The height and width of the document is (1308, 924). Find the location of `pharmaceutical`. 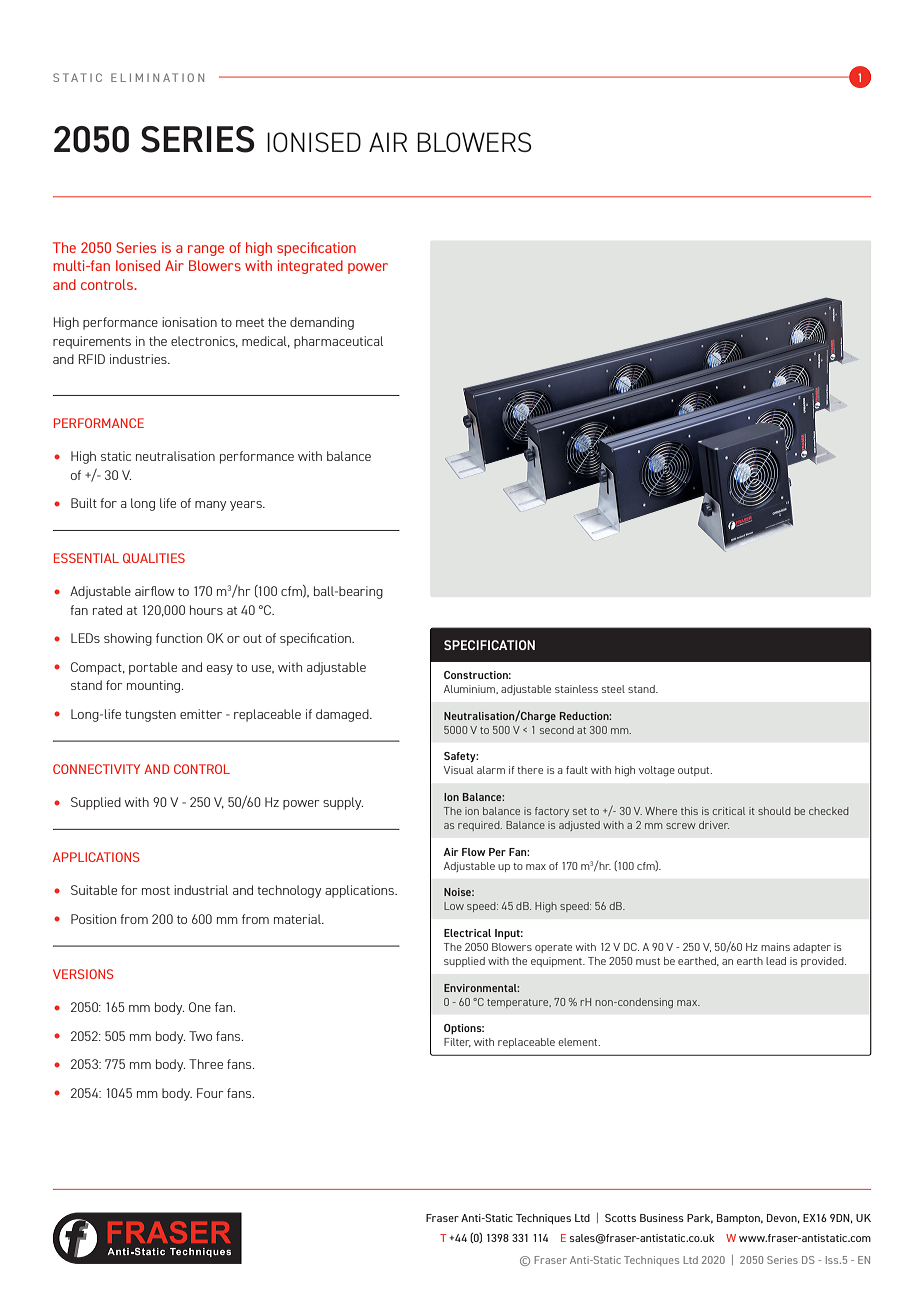

pharmaceutical is located at coordinates (338, 342).
